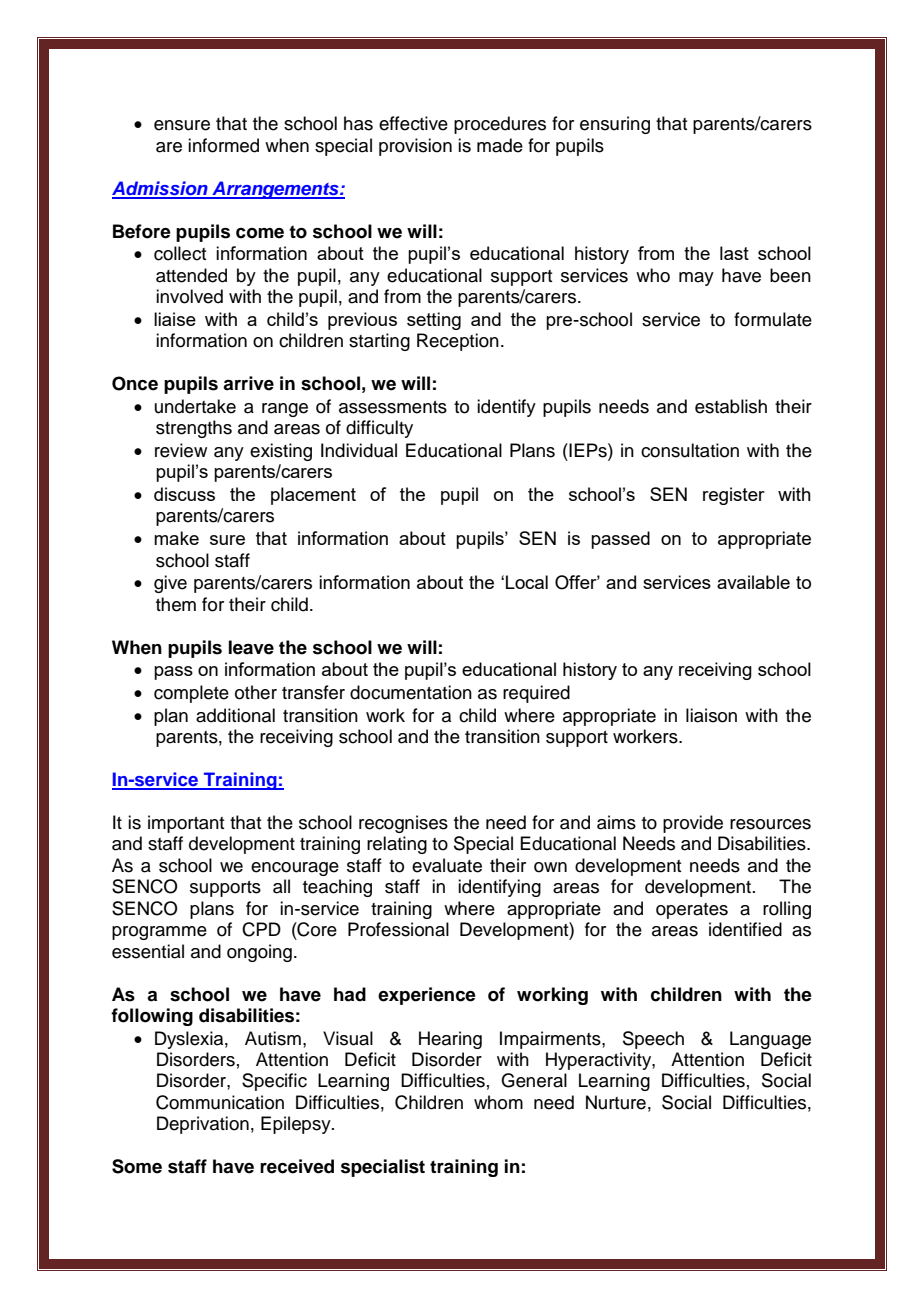  What do you see at coordinates (379, 429) in the screenshot?
I see `difficulty` at bounding box center [379, 429].
